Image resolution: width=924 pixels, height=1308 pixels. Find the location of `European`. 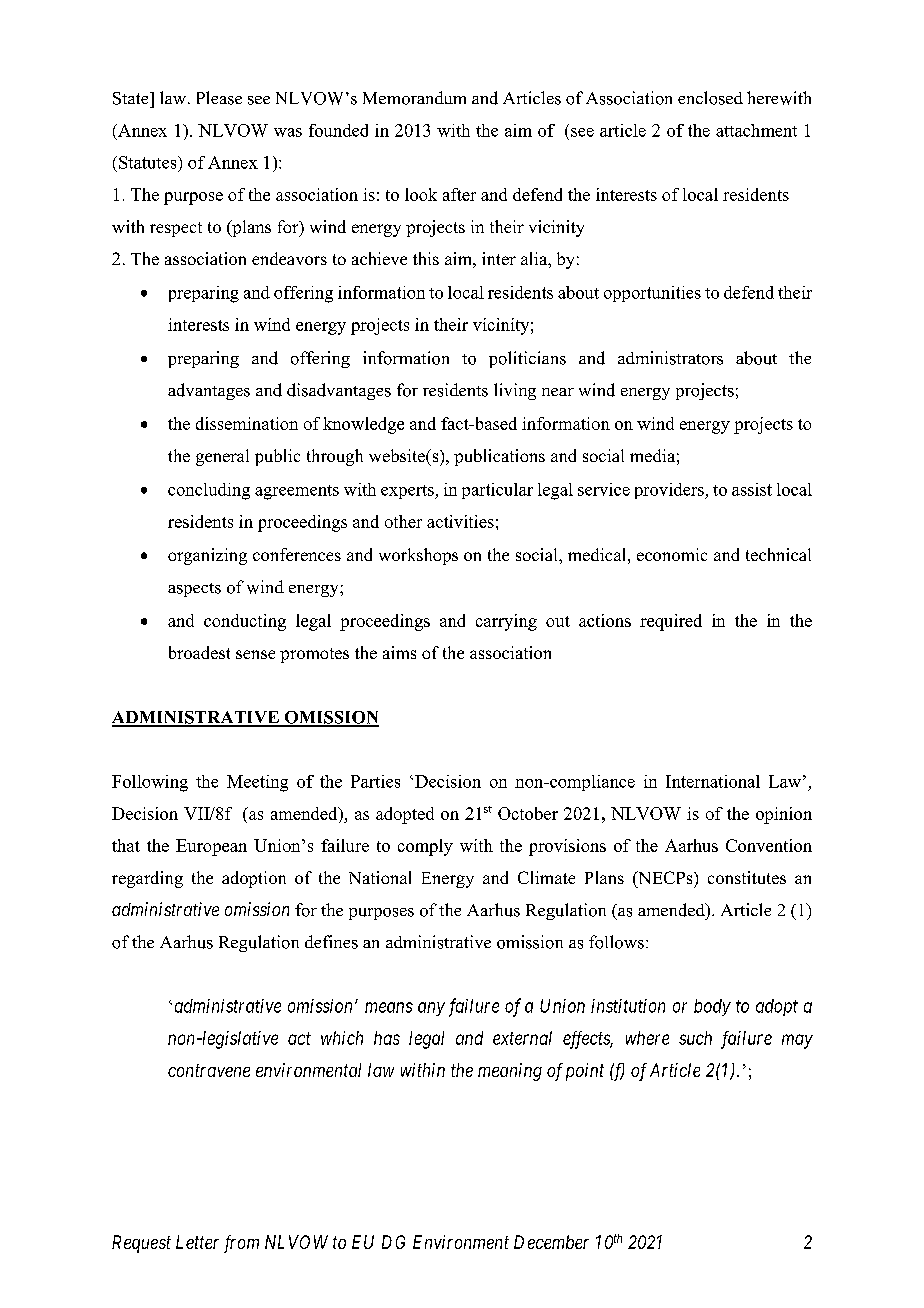

European is located at coordinates (211, 847).
